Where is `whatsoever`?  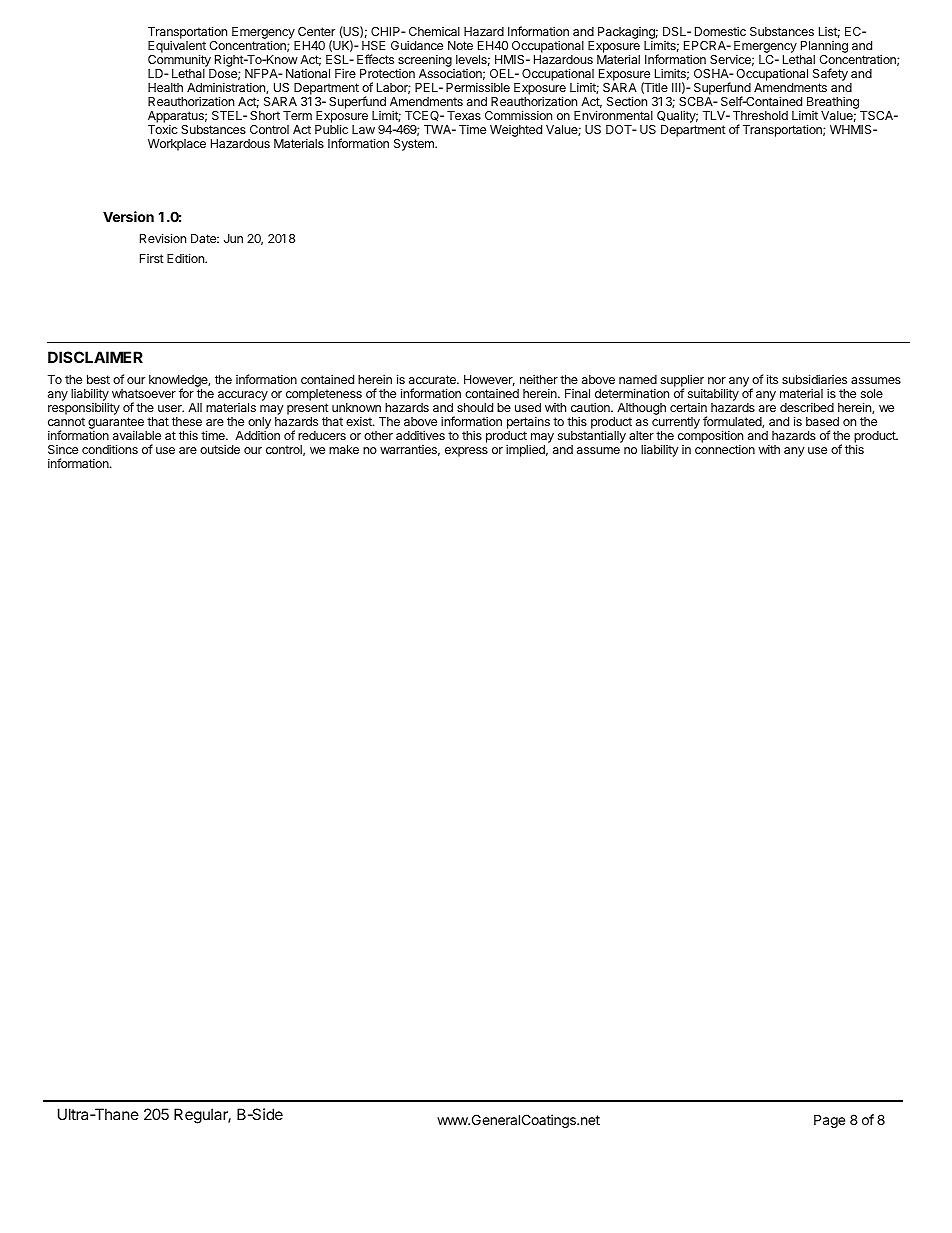
whatsoever is located at coordinates (144, 393).
